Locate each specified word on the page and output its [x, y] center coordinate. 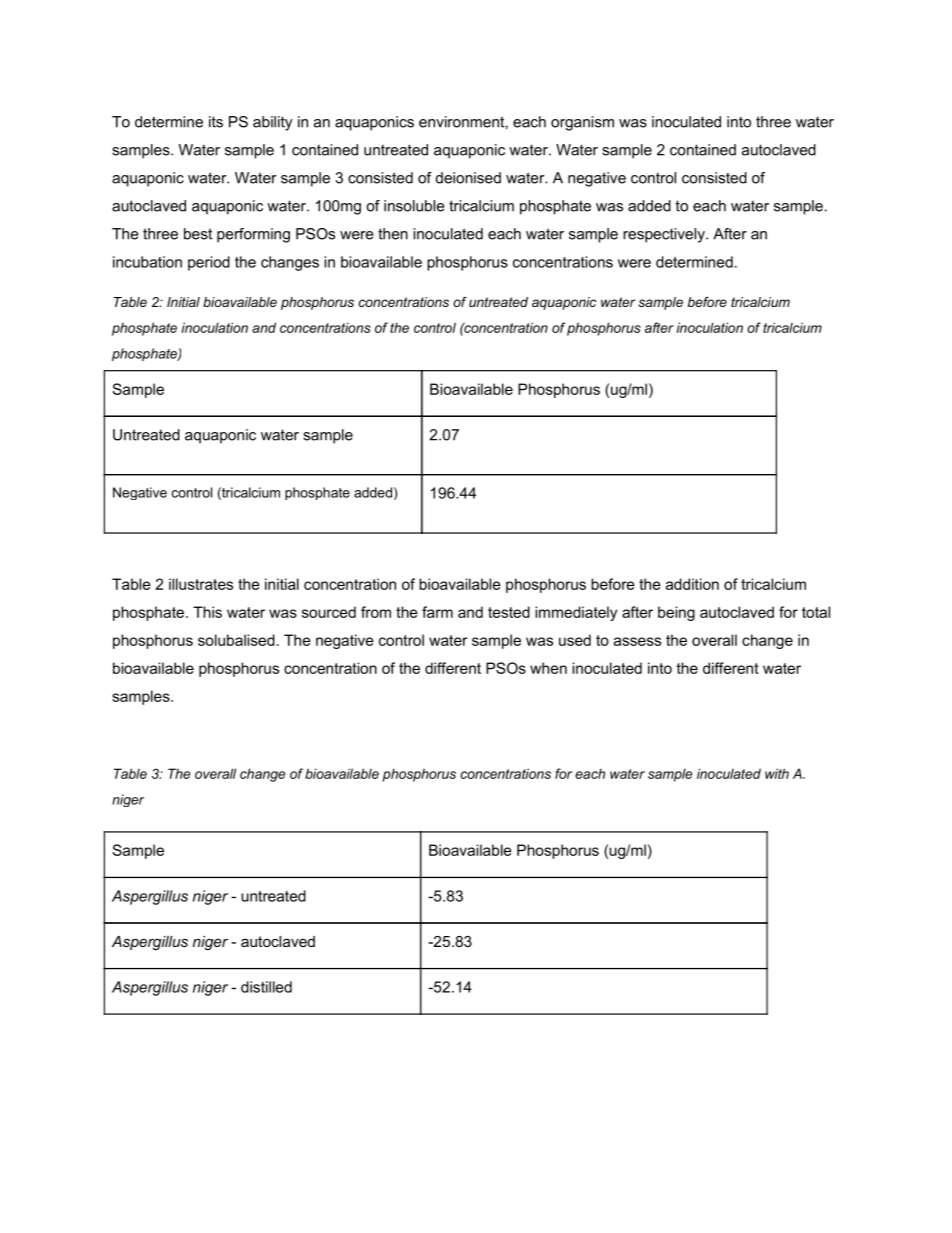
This [207, 612]
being [676, 613]
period [209, 263]
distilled [266, 987]
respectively [665, 235]
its [216, 122]
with [777, 773]
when [548, 668]
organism [582, 123]
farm [437, 612]
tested [509, 612]
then [393, 234]
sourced [329, 612]
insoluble [414, 206]
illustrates [201, 584]
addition [692, 584]
